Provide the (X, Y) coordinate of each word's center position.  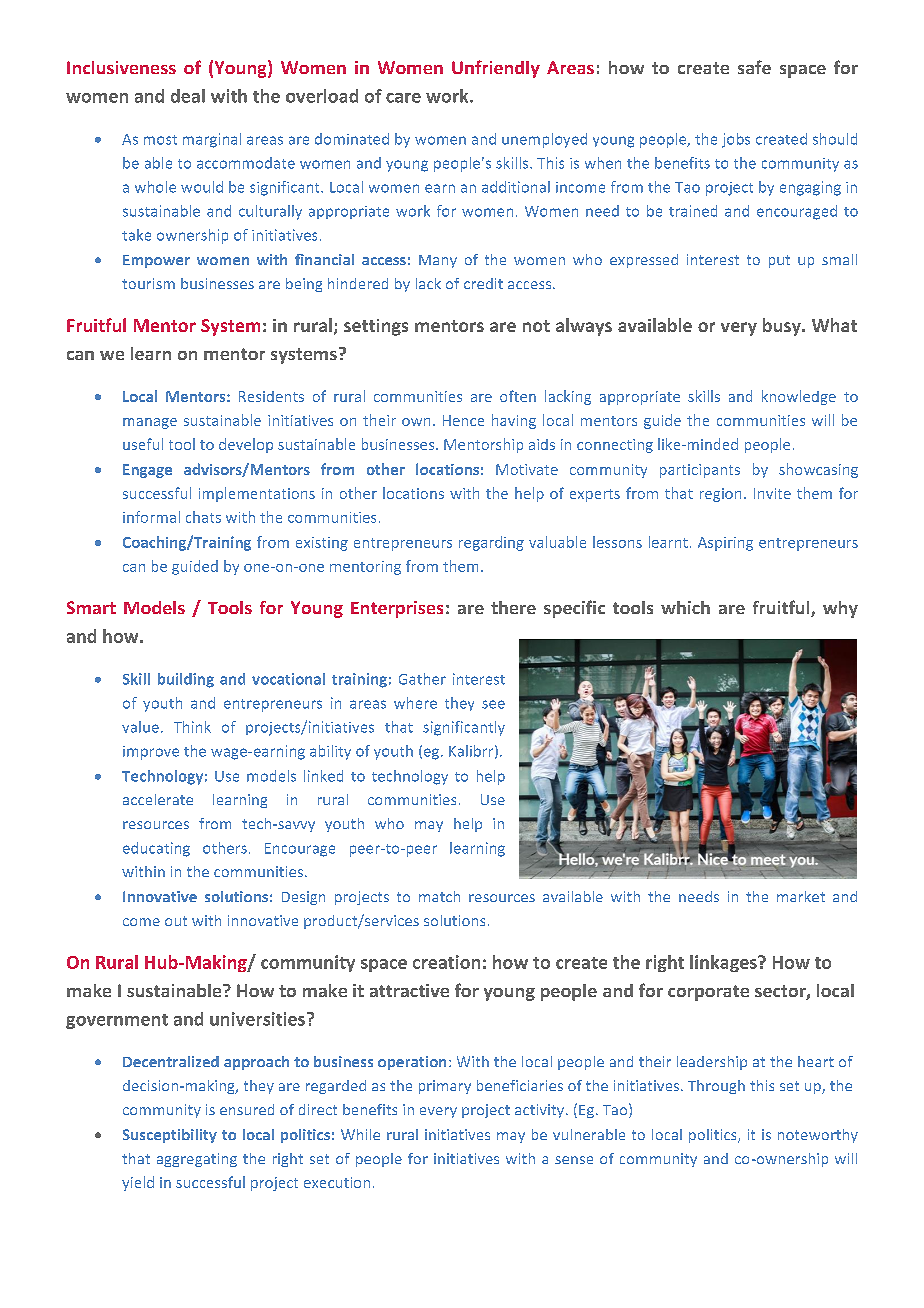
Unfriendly (496, 69)
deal (188, 96)
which (685, 607)
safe (754, 67)
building (186, 680)
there (513, 607)
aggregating (197, 1160)
